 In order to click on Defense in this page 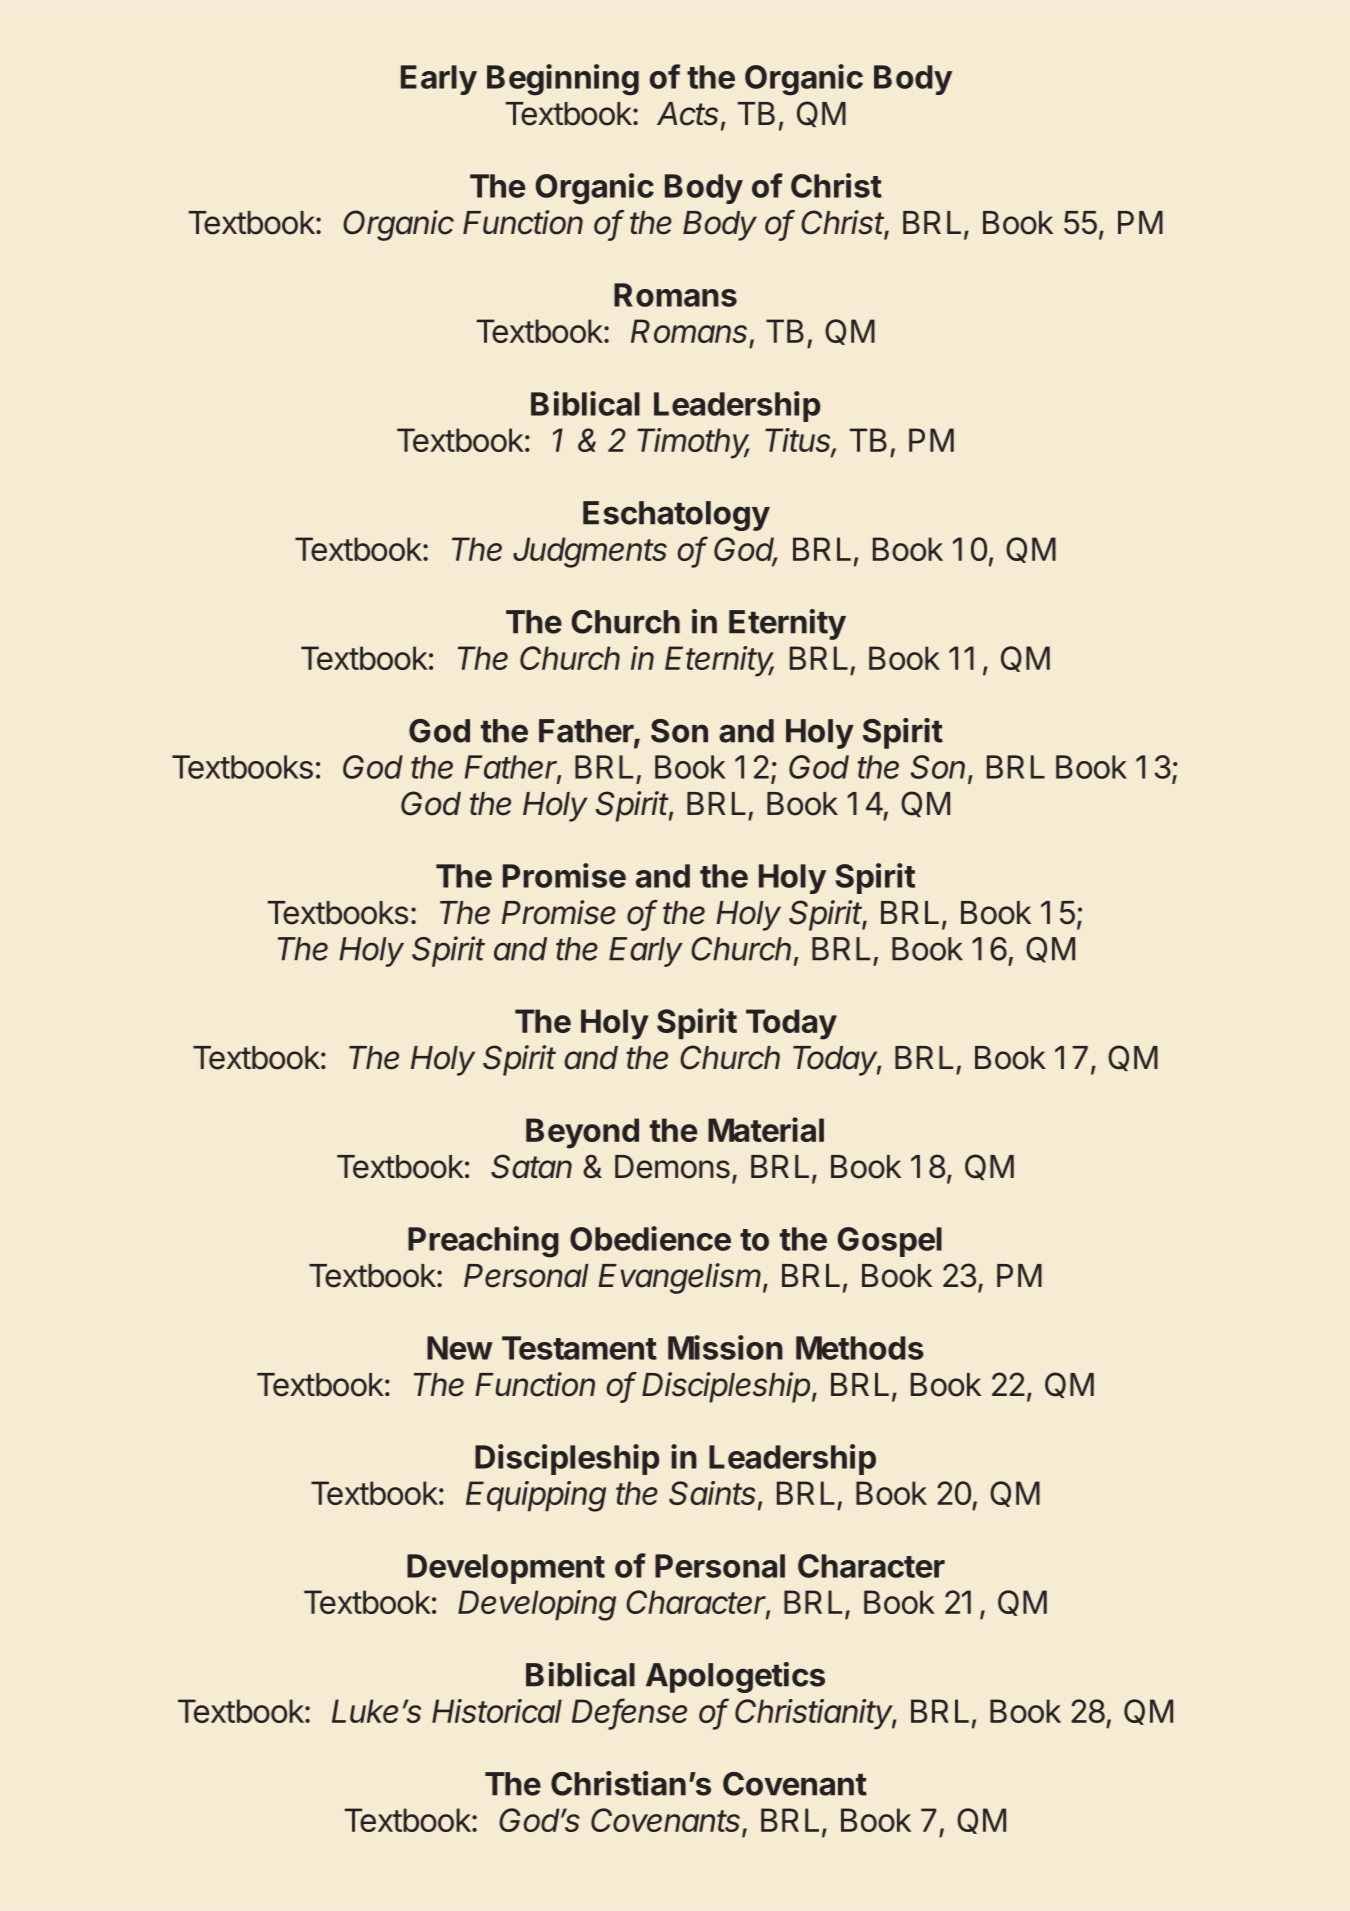, I will do `click(629, 1712)`.
